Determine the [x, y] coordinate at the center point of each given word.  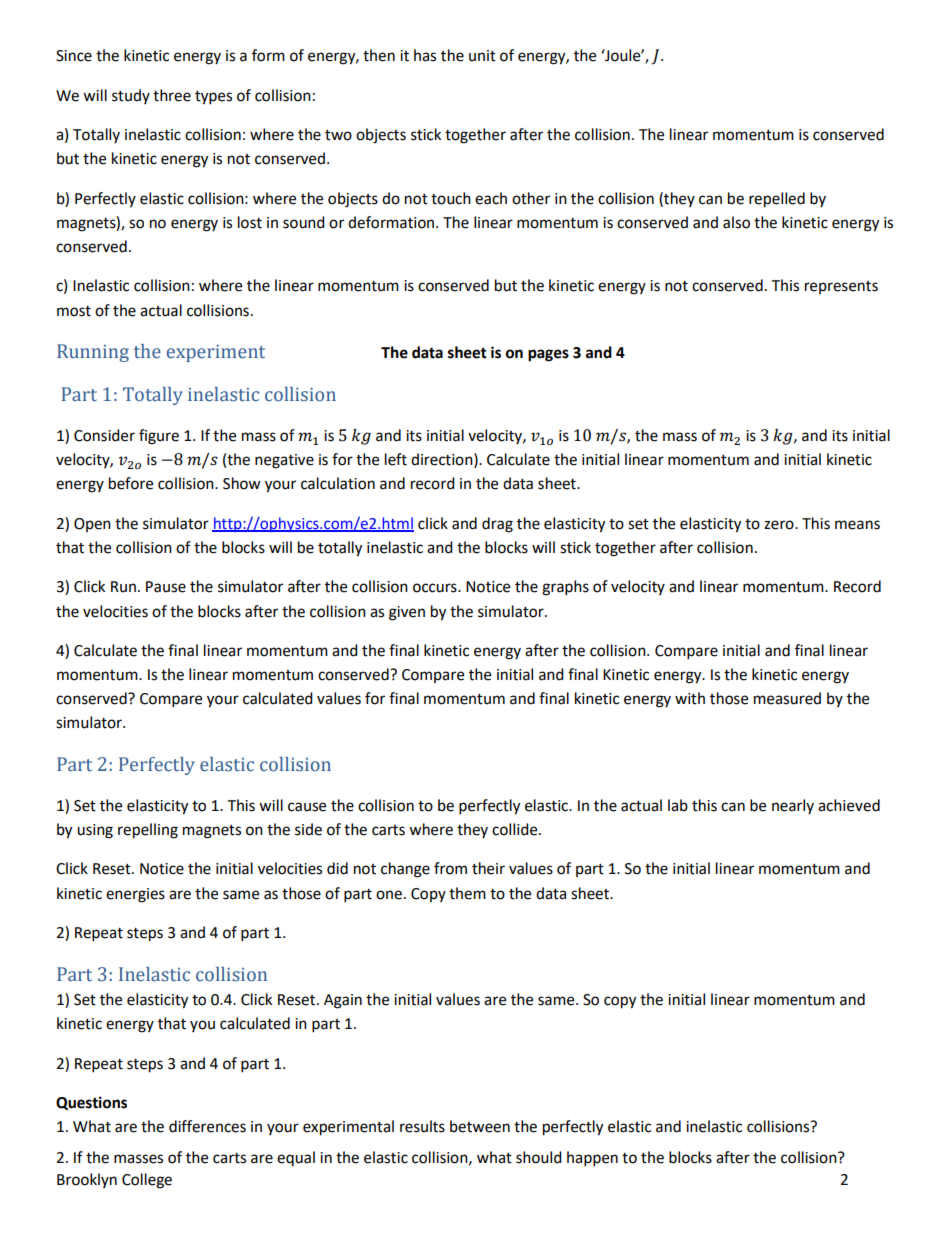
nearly [793, 806]
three [172, 95]
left [396, 459]
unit [482, 56]
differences [207, 1126]
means [857, 525]
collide [516, 829]
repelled [777, 200]
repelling [148, 831]
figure [159, 437]
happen [592, 1159]
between [480, 1126]
